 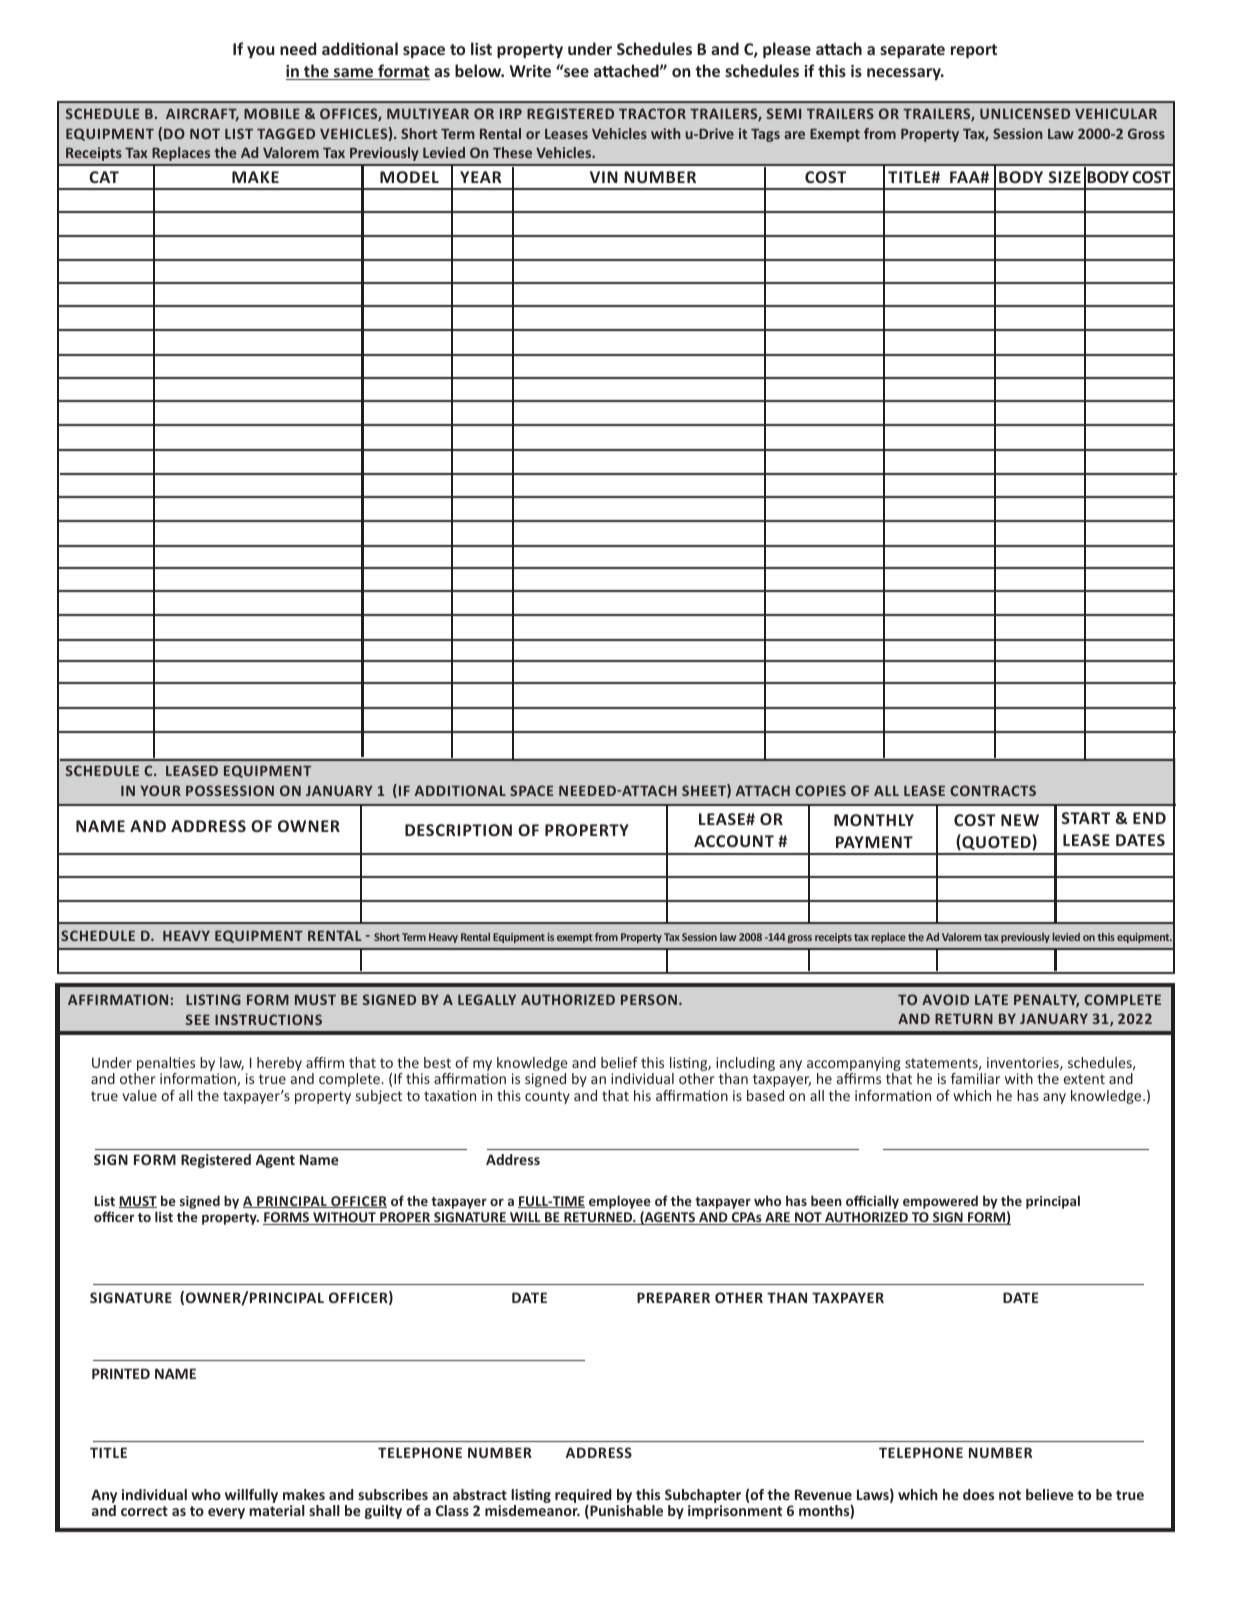 What do you see at coordinates (268, 1019) in the document?
I see `INSTRUCTIONS` at bounding box center [268, 1019].
